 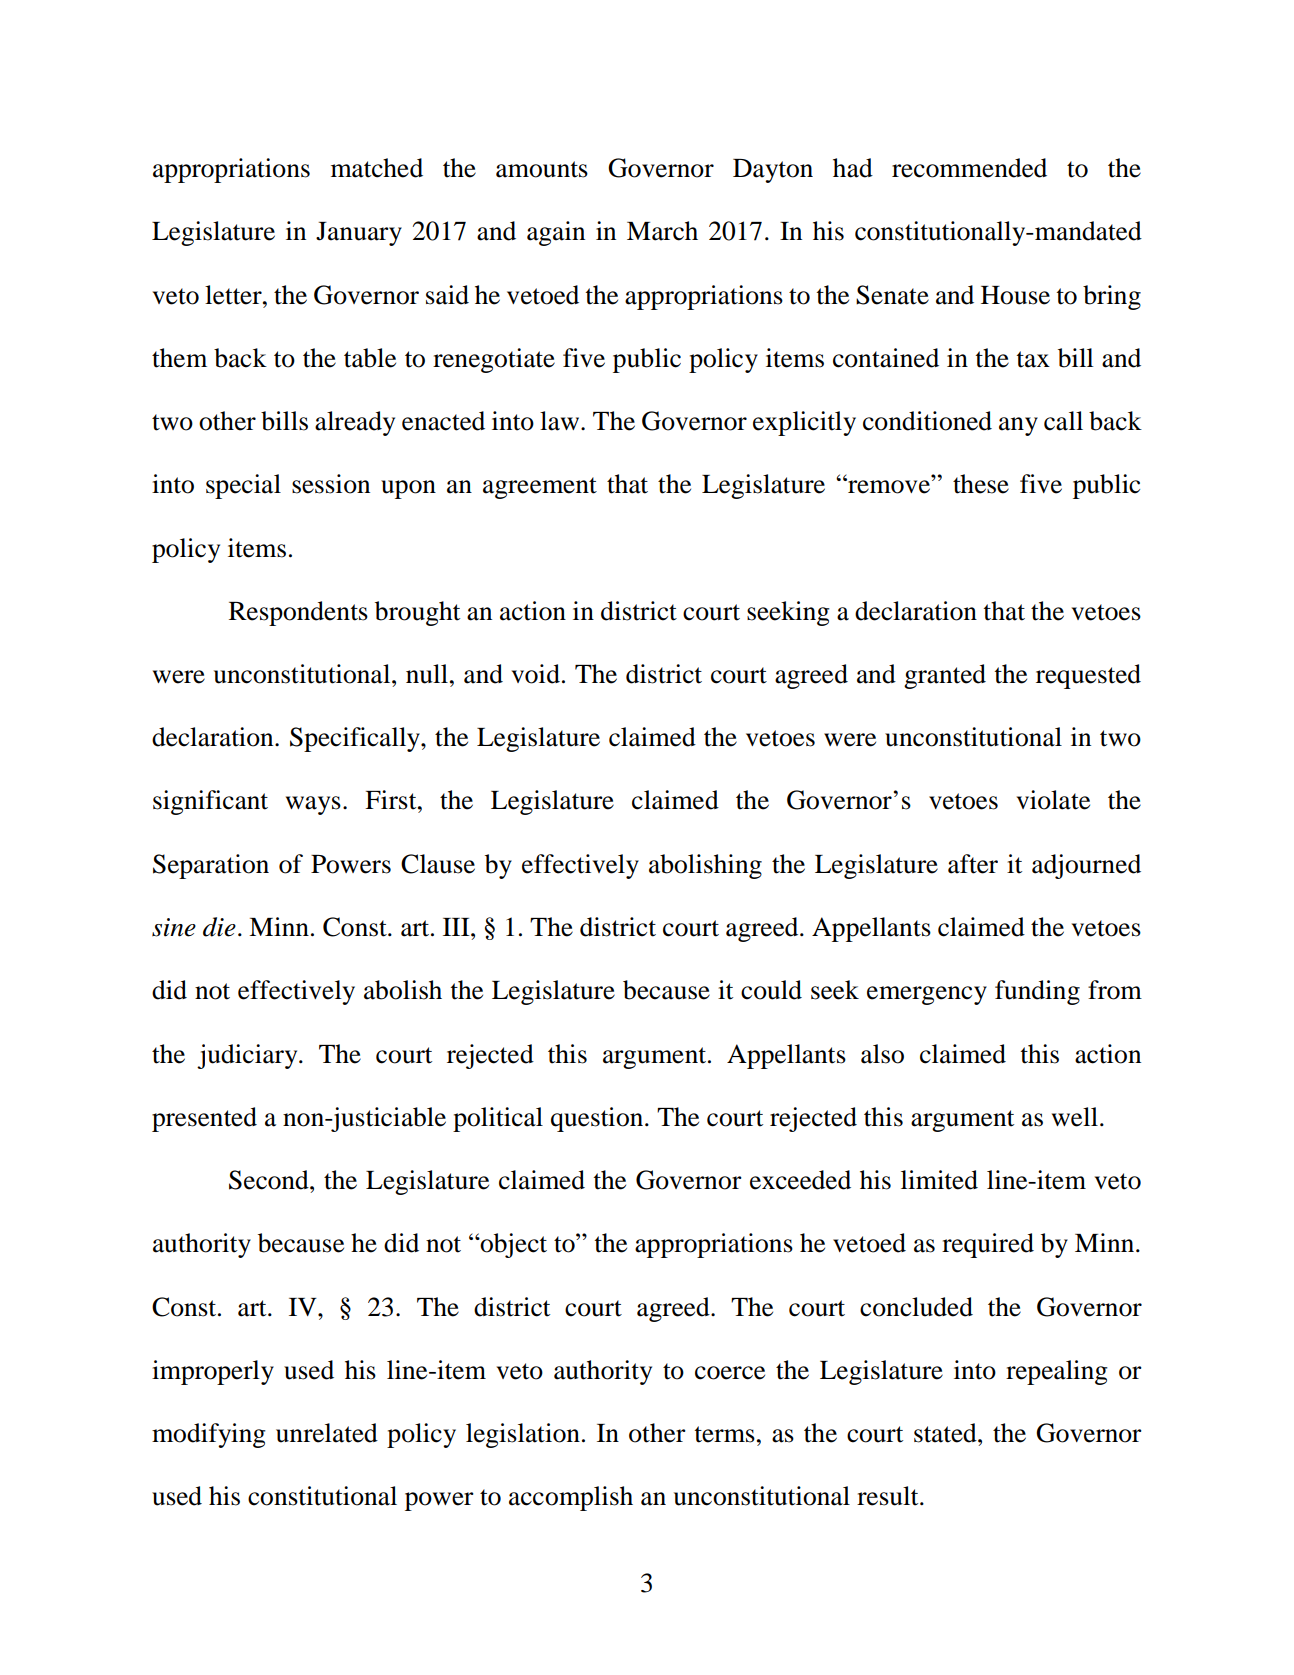 What do you see at coordinates (327, 1433) in the screenshot?
I see `unrelated` at bounding box center [327, 1433].
